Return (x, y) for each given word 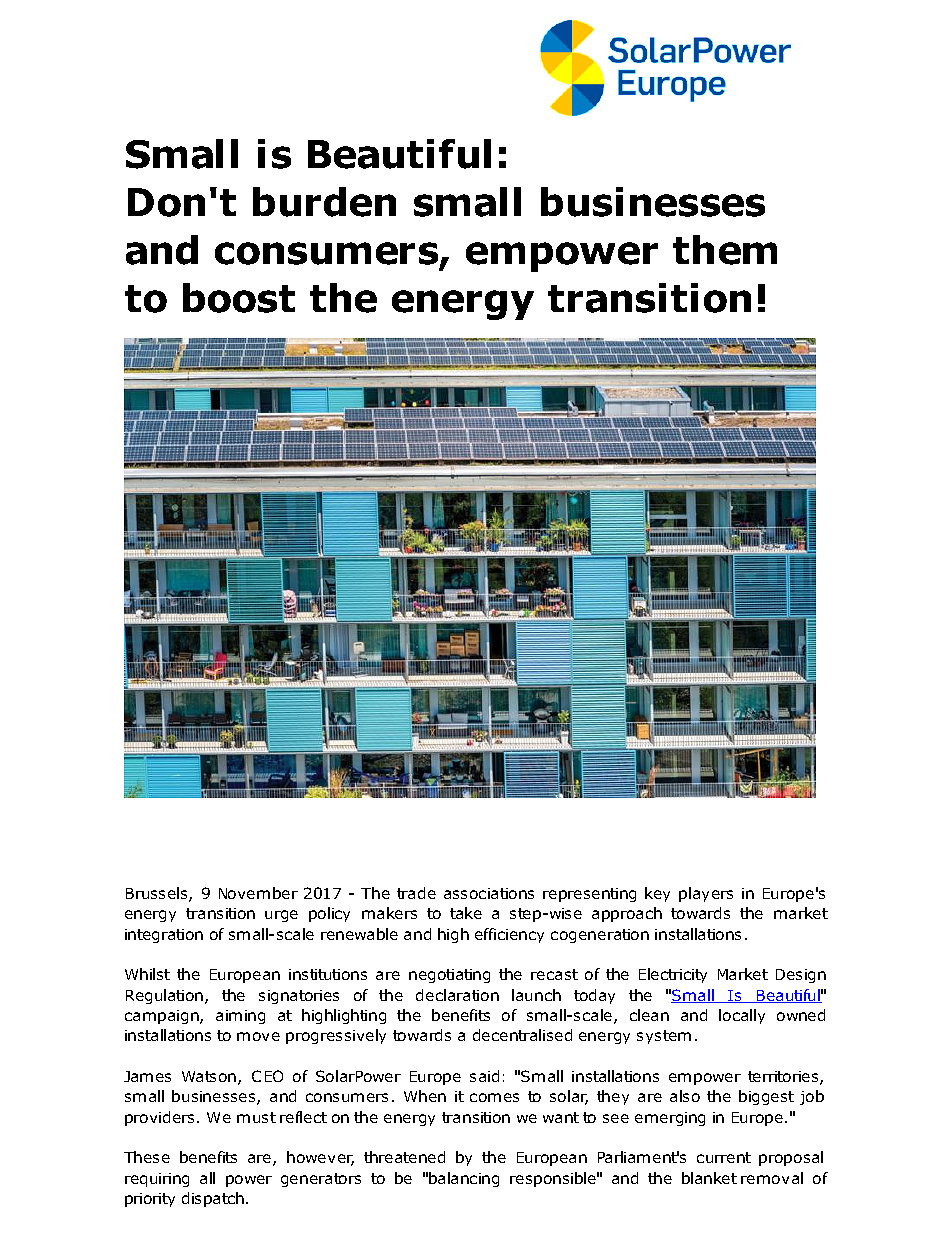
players (706, 894)
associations (489, 893)
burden (324, 202)
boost (239, 298)
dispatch (213, 1199)
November (258, 893)
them (725, 250)
